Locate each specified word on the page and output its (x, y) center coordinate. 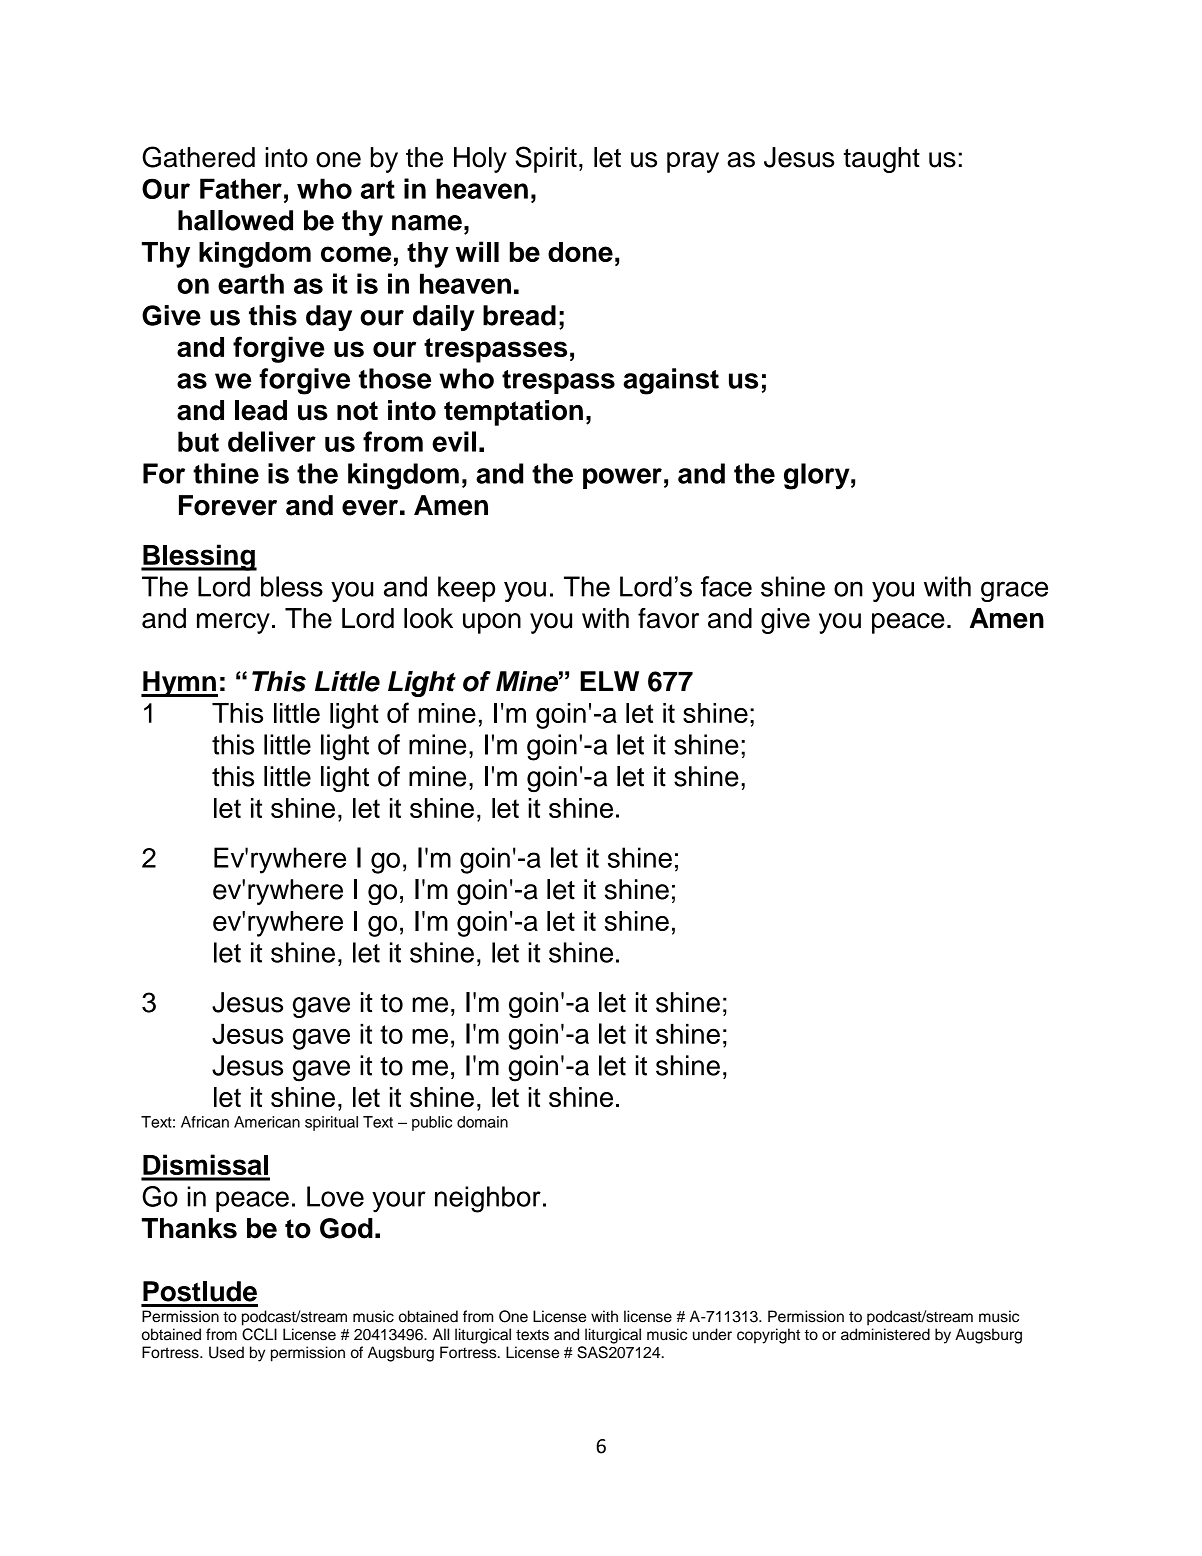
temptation (513, 413)
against (671, 381)
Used (226, 1352)
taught (881, 160)
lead (261, 410)
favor (668, 618)
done (580, 252)
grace (1014, 591)
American (267, 1122)
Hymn (179, 684)
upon (492, 623)
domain (482, 1122)
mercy (233, 623)
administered (885, 1334)
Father (241, 188)
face (726, 586)
